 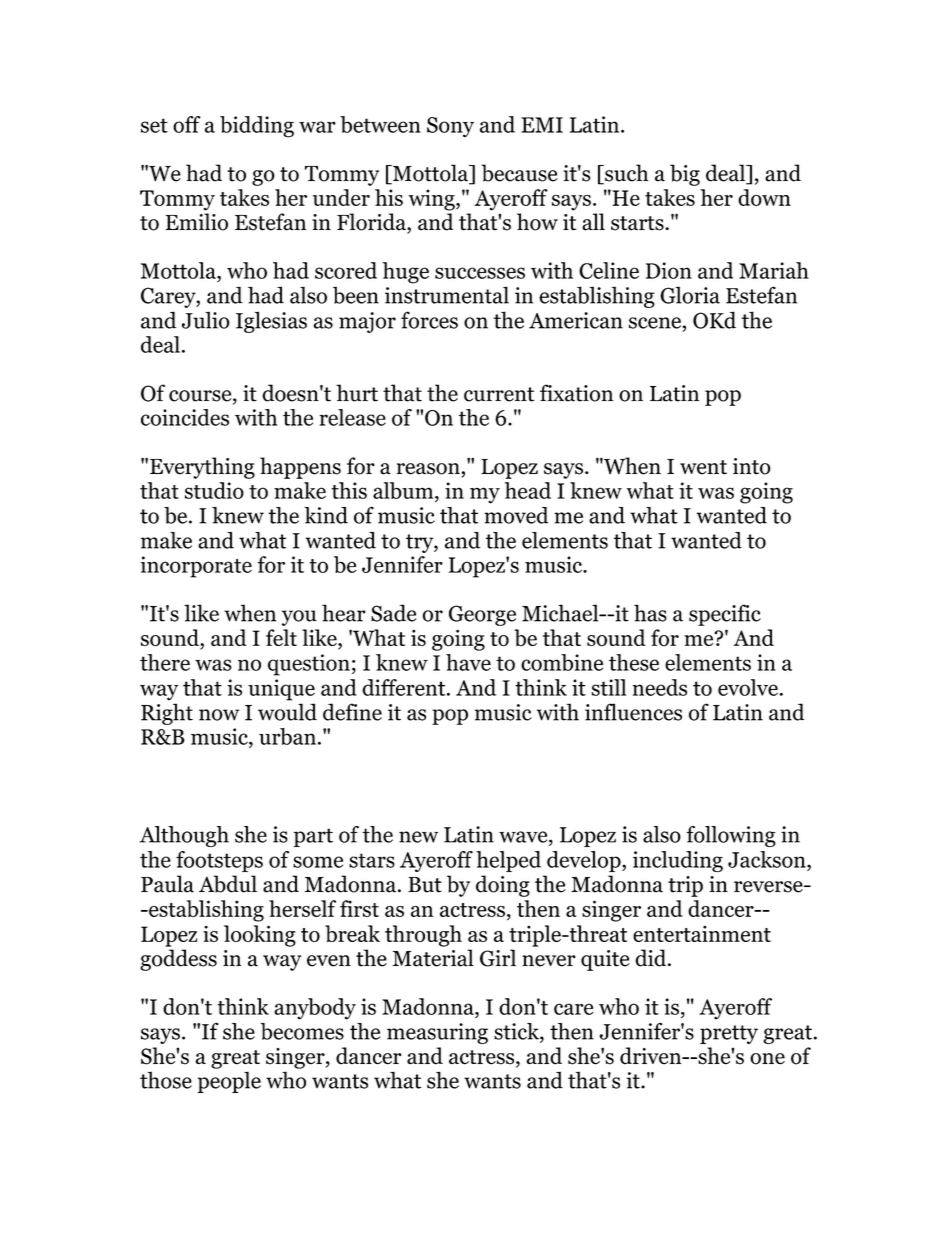 I want to click on bidding, so click(x=257, y=127).
